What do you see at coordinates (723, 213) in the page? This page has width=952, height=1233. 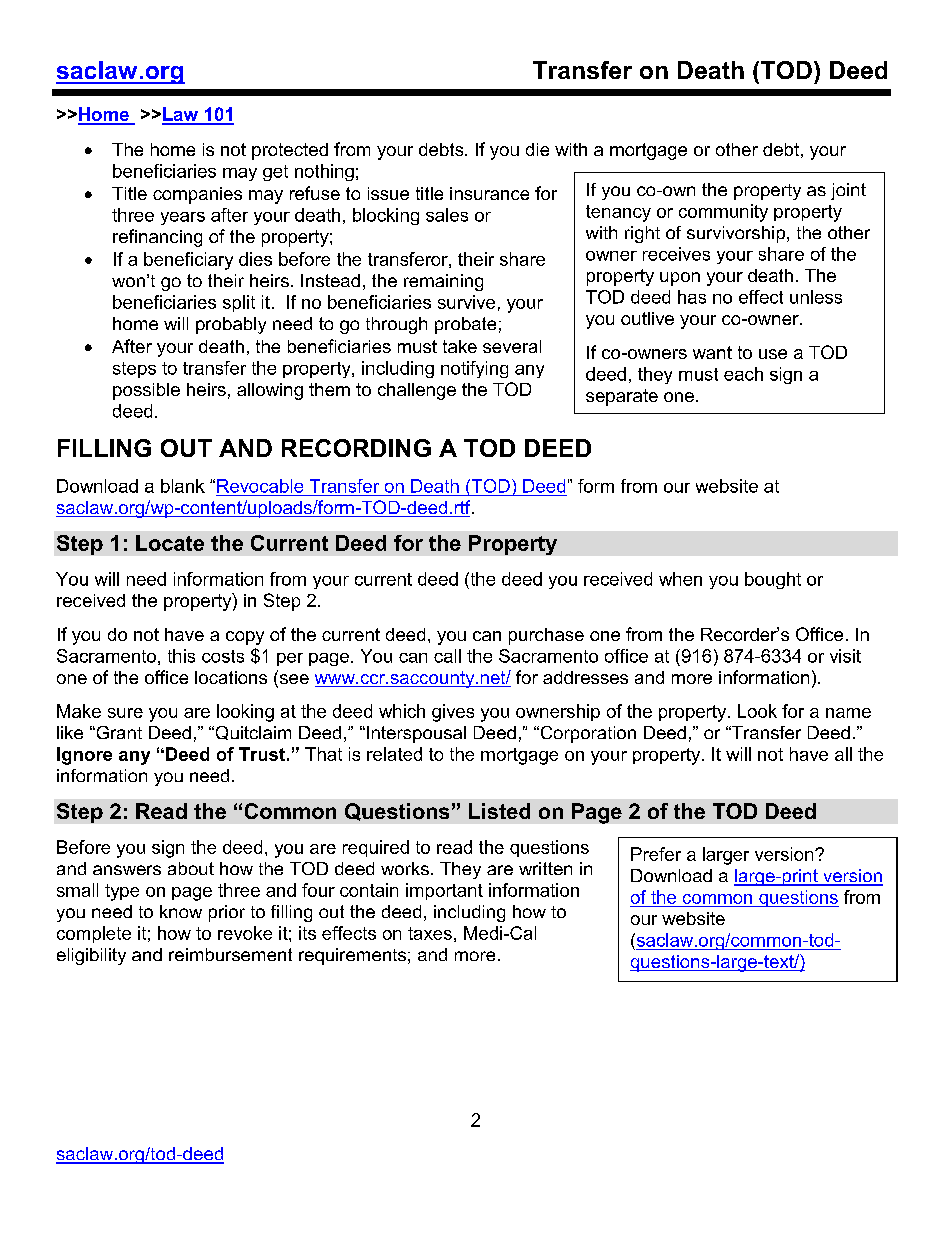 I see `community` at bounding box center [723, 213].
